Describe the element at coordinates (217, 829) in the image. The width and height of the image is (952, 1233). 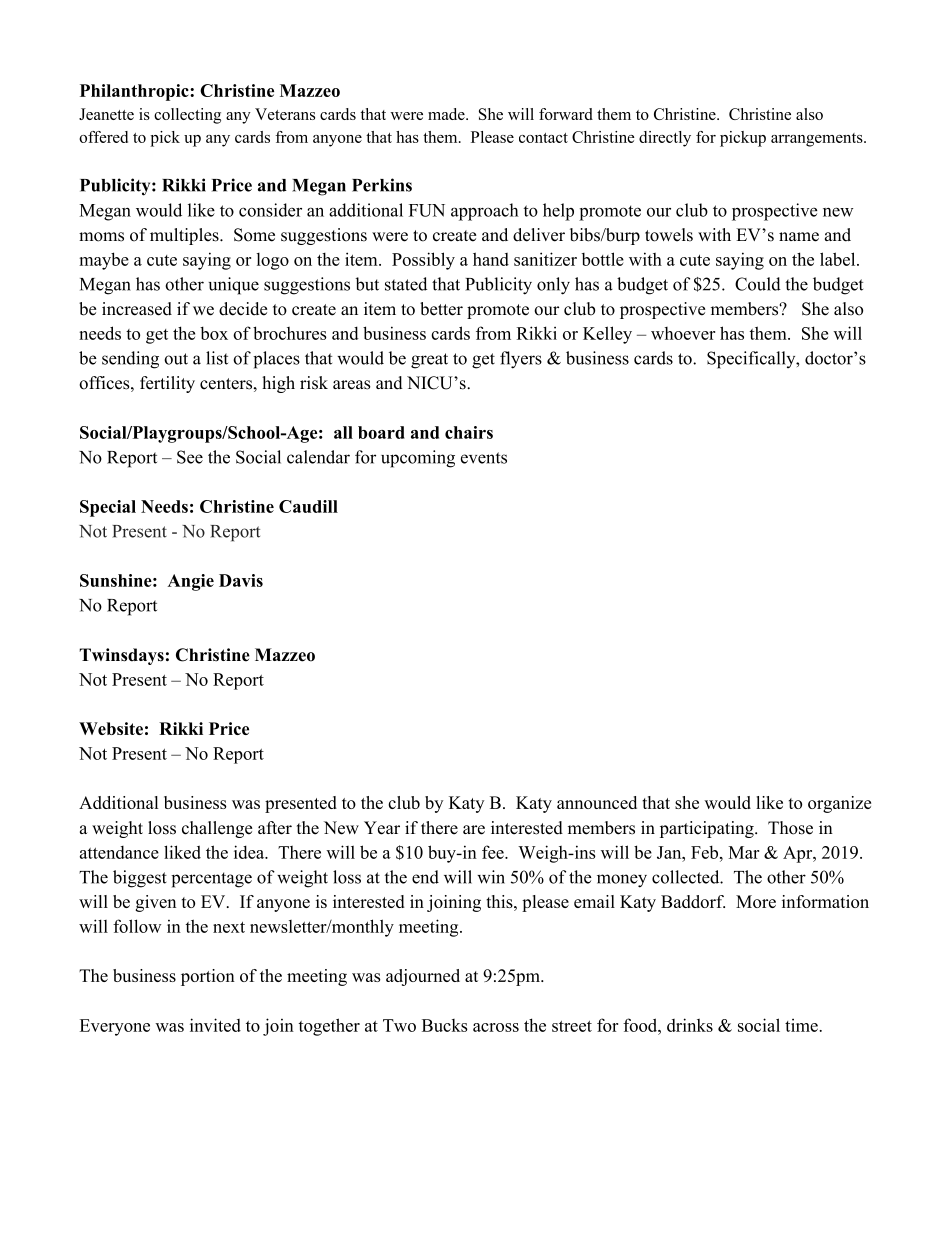
I see `challenge` at that location.
